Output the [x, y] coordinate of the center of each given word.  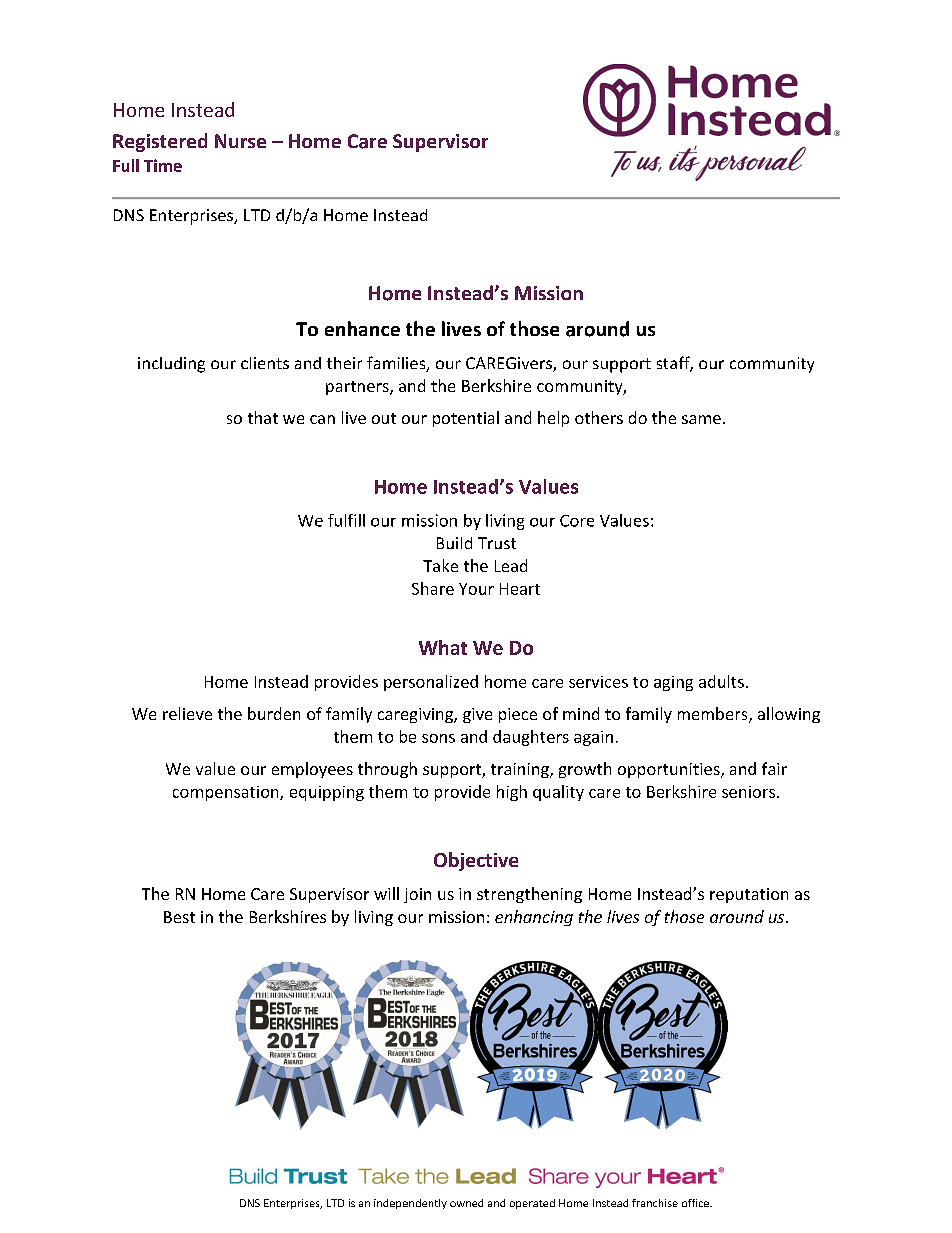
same [701, 419]
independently [410, 1204]
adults [721, 681]
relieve [187, 713]
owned [466, 1203]
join [417, 895]
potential [466, 419]
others [599, 417]
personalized [431, 683]
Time [163, 165]
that [263, 417]
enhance [362, 328]
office [696, 1203]
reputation [749, 895]
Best [179, 917]
